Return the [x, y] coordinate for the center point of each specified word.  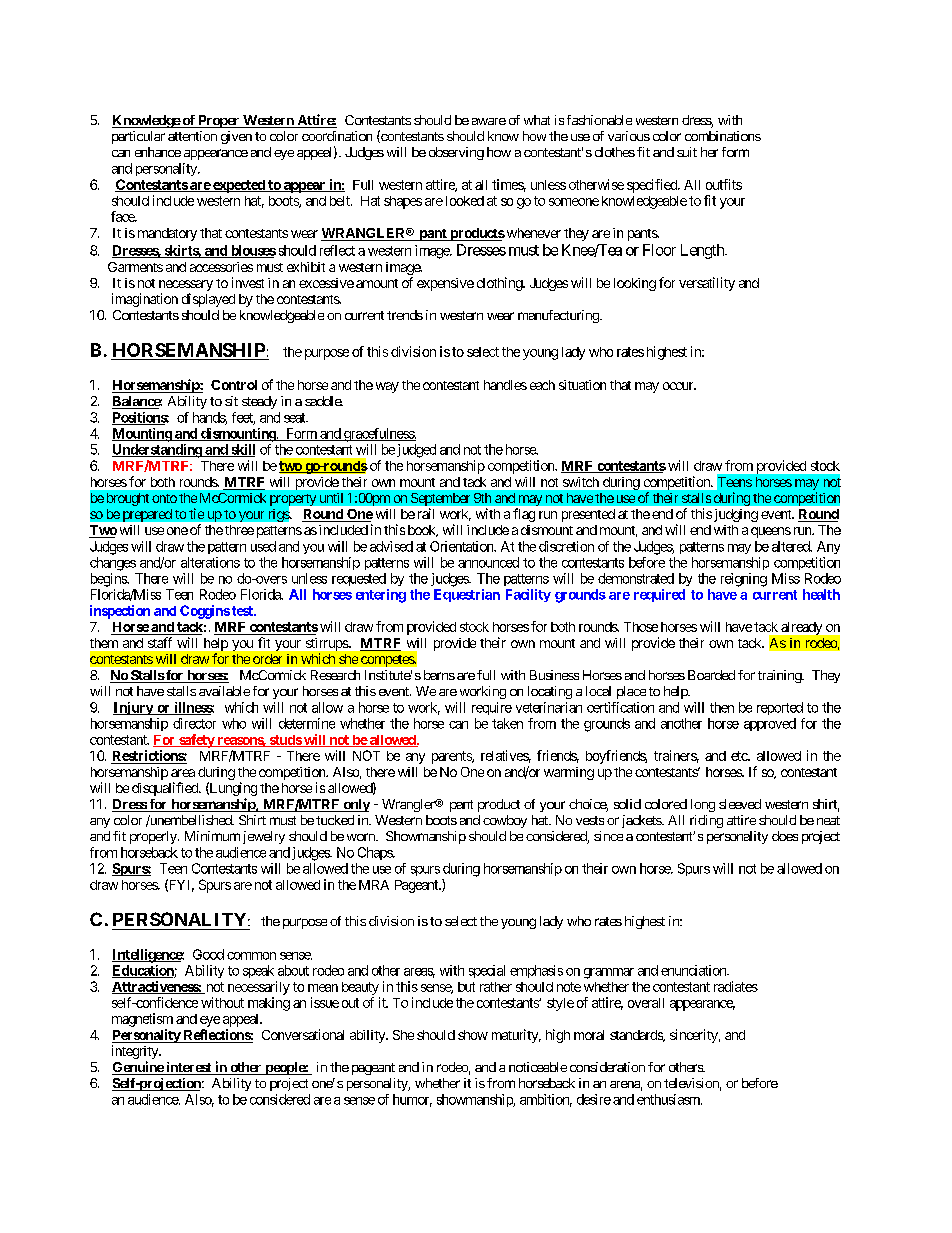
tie [196, 513]
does [785, 836]
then [722, 707]
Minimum [212, 836]
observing [456, 153]
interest [189, 1068]
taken [507, 723]
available [224, 691]
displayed [208, 300]
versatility [707, 284]
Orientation [462, 546]
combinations [723, 136]
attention [192, 136]
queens [771, 532]
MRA [374, 885]
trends [405, 315]
